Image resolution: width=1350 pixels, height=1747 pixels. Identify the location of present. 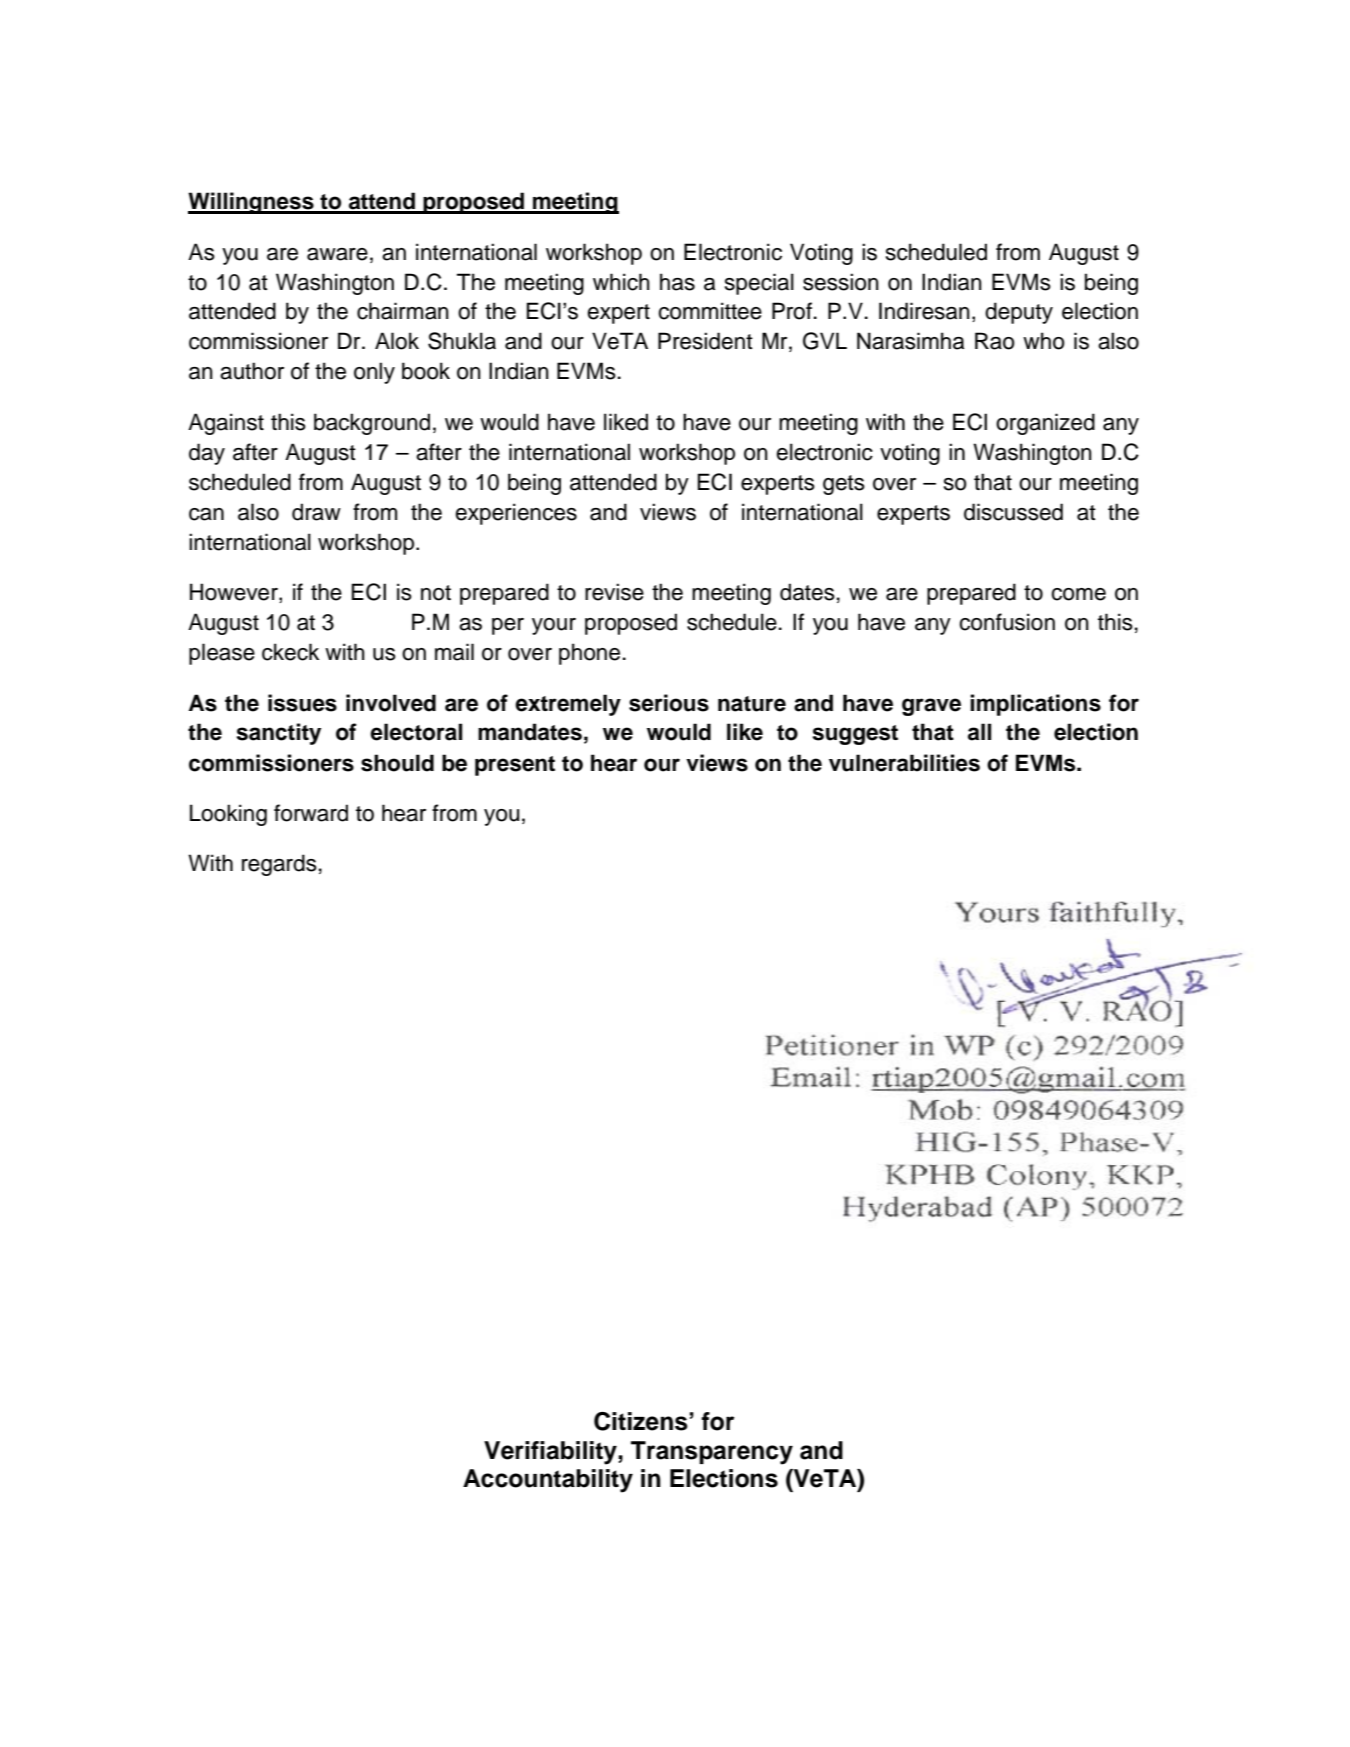
(515, 766).
